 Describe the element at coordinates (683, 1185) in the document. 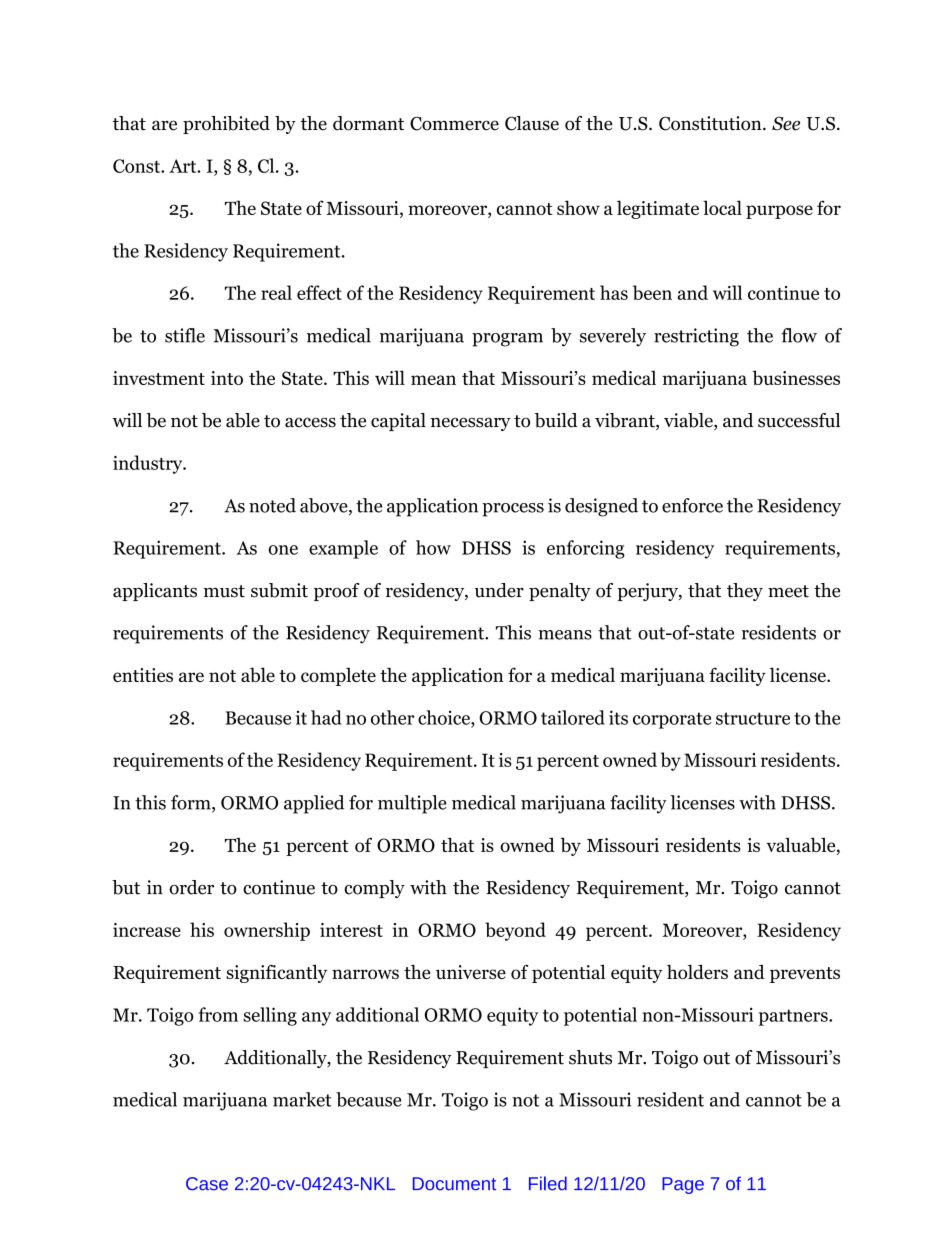

I see `Page` at that location.
